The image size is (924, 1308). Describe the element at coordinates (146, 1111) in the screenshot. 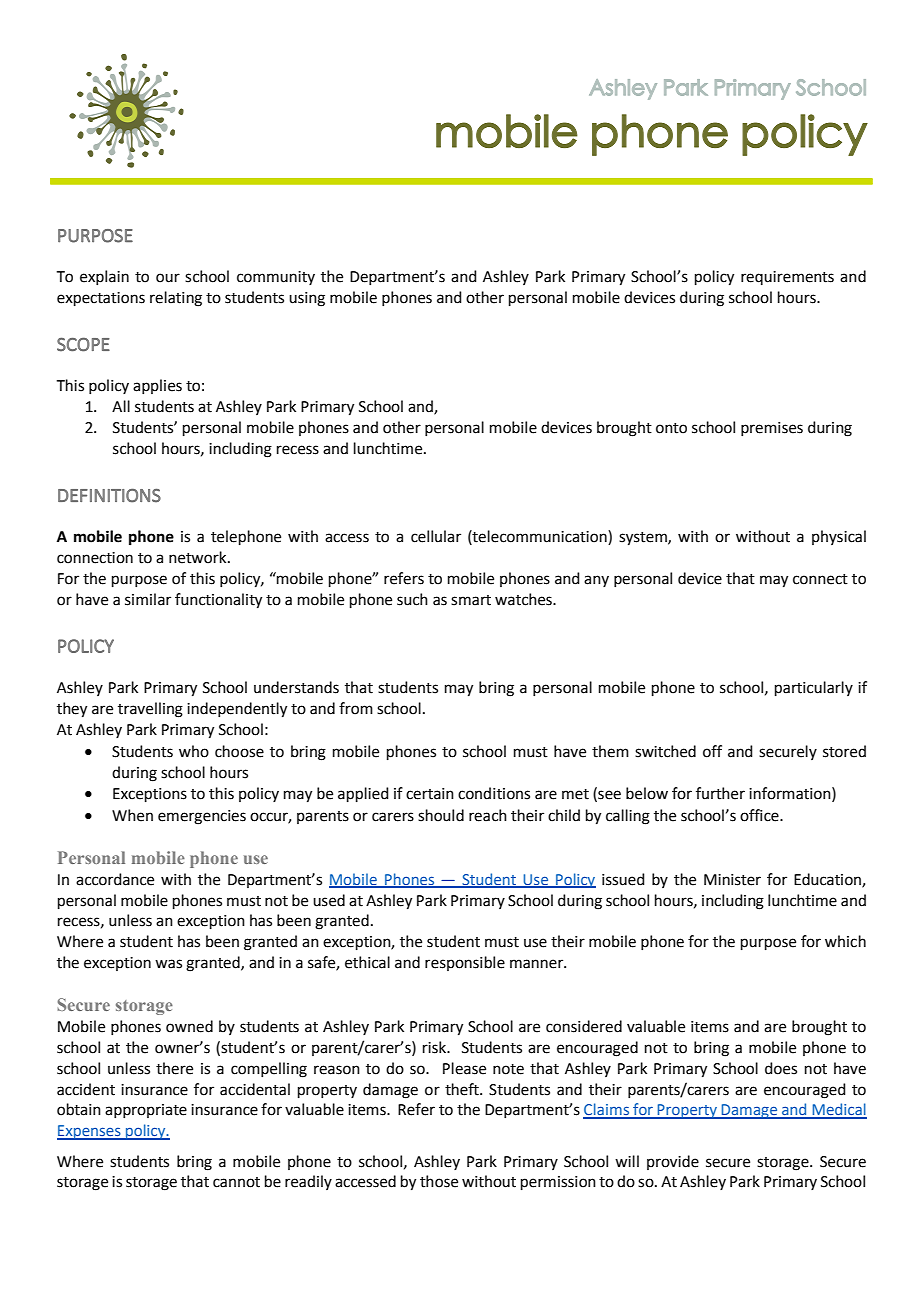

I see `appropriate` at that location.
